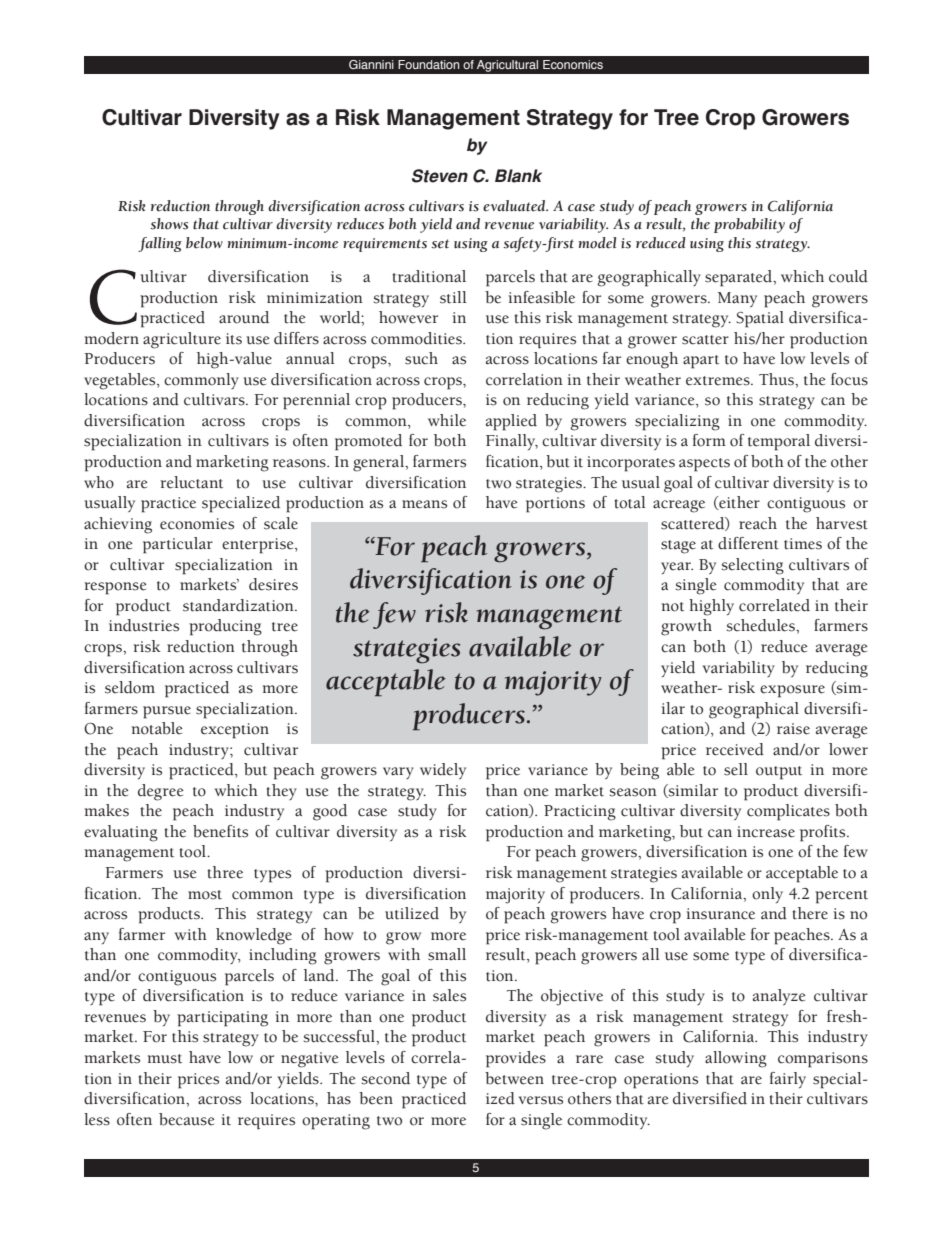  What do you see at coordinates (225, 627) in the document?
I see `producing` at bounding box center [225, 627].
